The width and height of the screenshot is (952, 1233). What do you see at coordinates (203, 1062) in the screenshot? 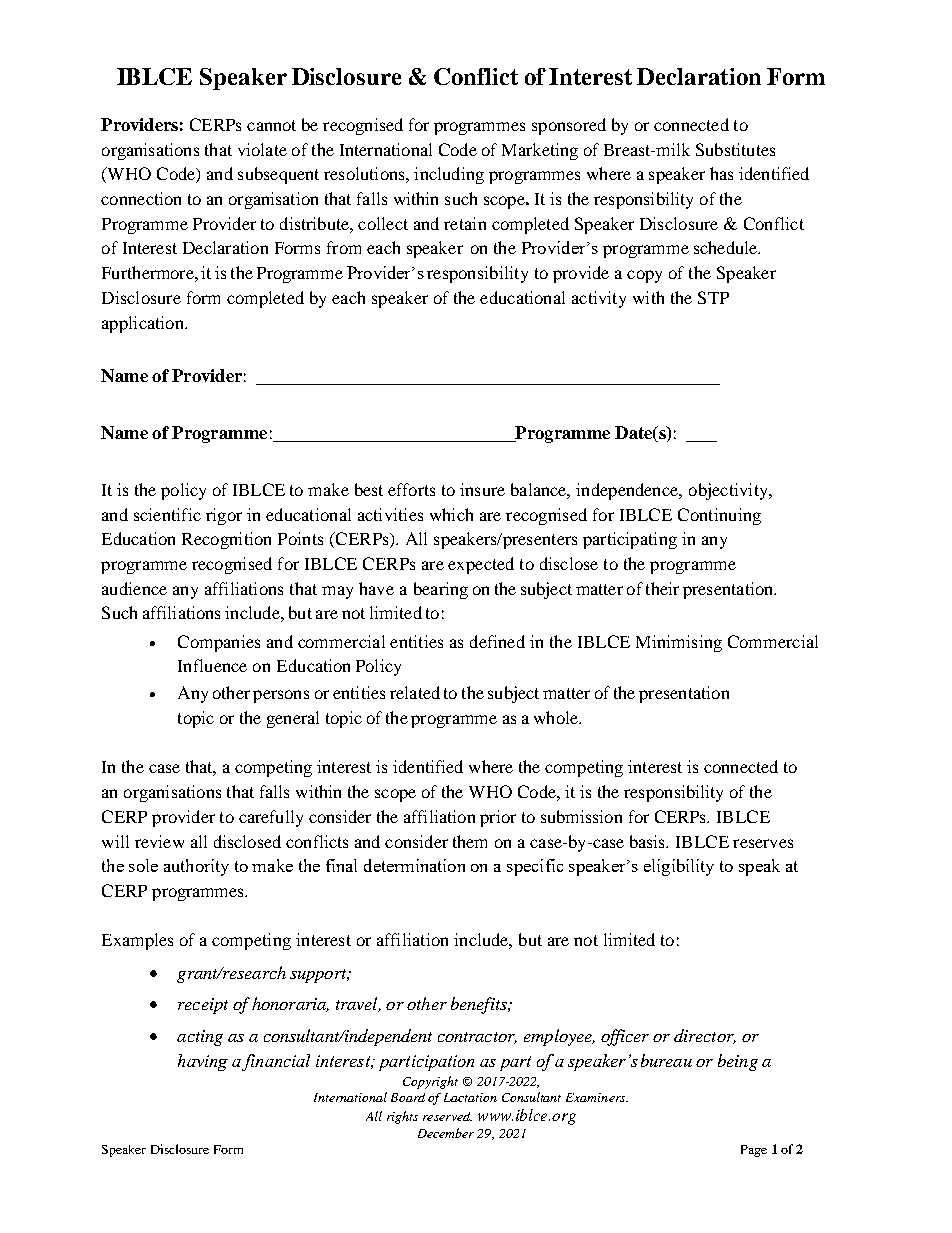
I see `having` at bounding box center [203, 1062].
